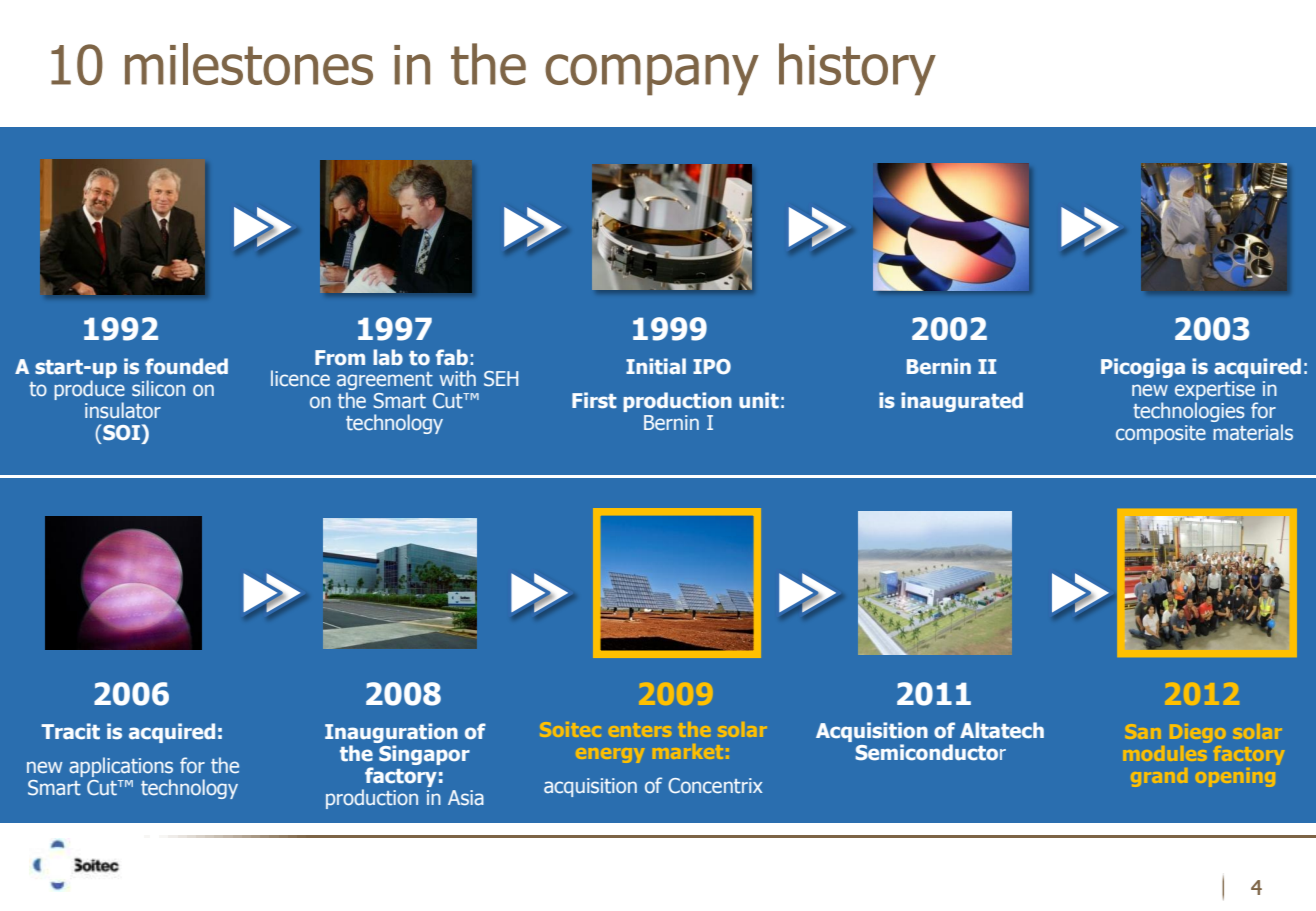  What do you see at coordinates (857, 69) in the image?
I see `history` at bounding box center [857, 69].
